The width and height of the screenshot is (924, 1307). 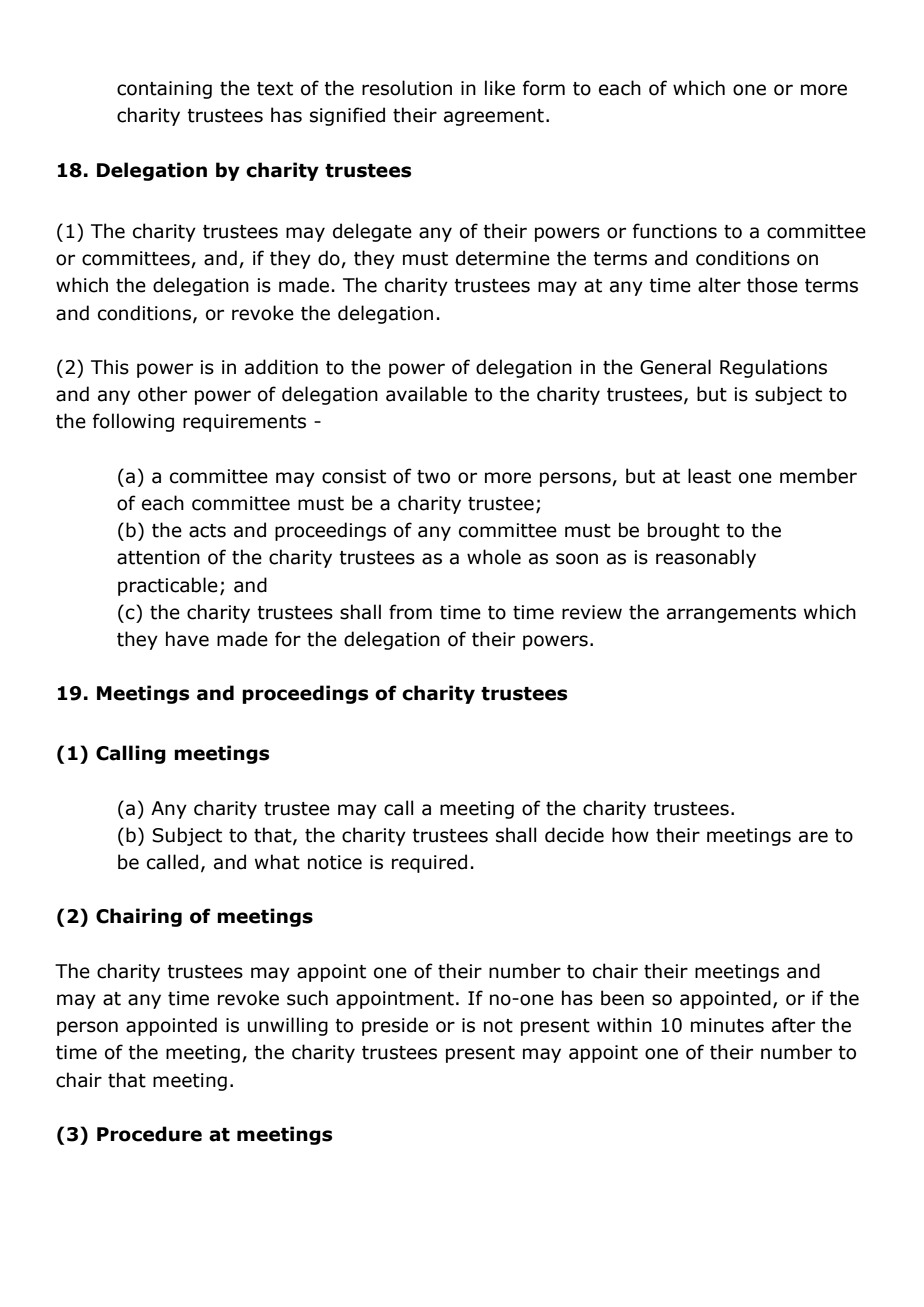 What do you see at coordinates (207, 531) in the screenshot?
I see `acts` at bounding box center [207, 531].
